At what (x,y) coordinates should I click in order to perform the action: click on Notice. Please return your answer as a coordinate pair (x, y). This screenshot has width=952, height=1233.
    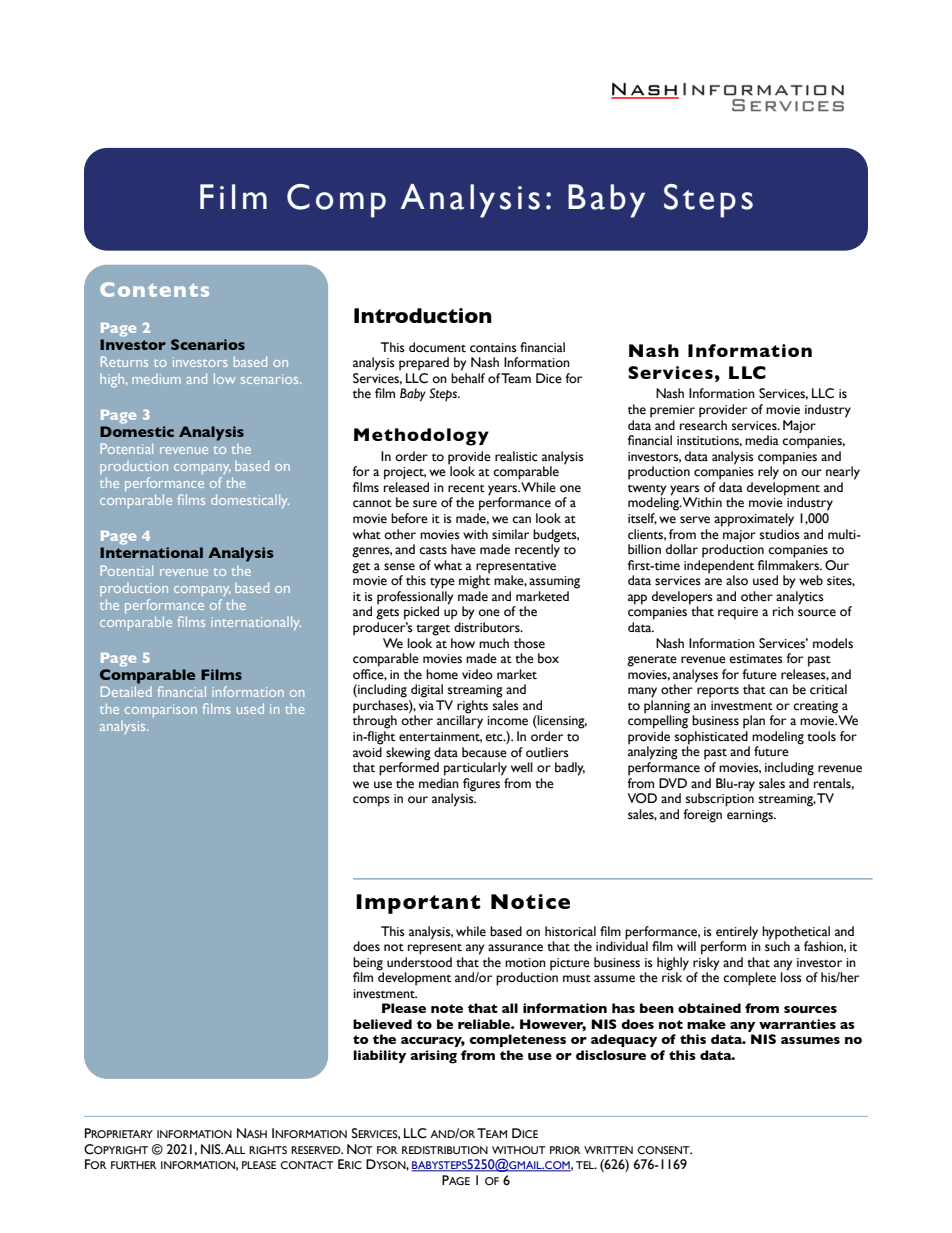
    Looking at the image, I should click on (530, 901).
